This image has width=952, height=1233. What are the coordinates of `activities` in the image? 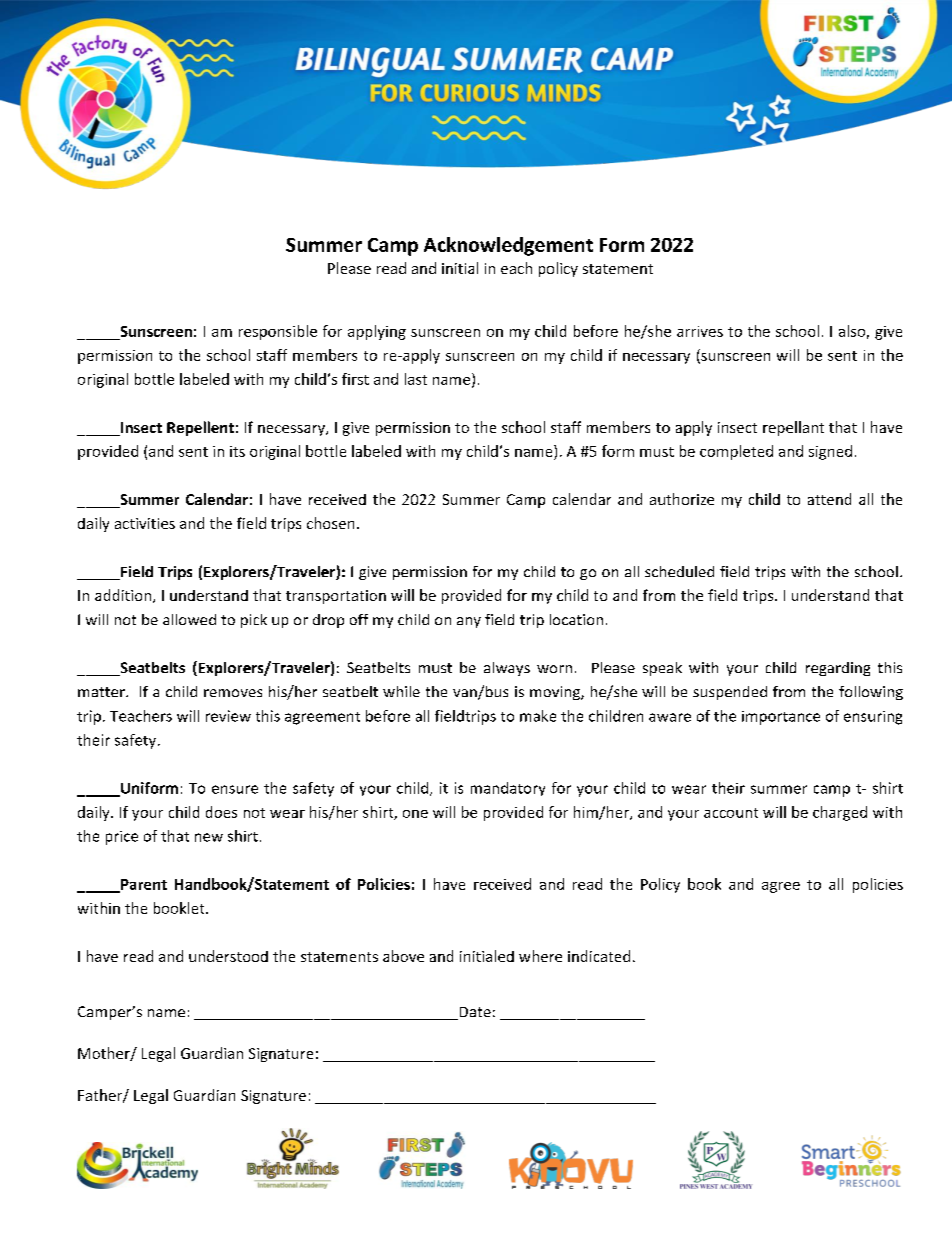 It's located at (145, 523).
